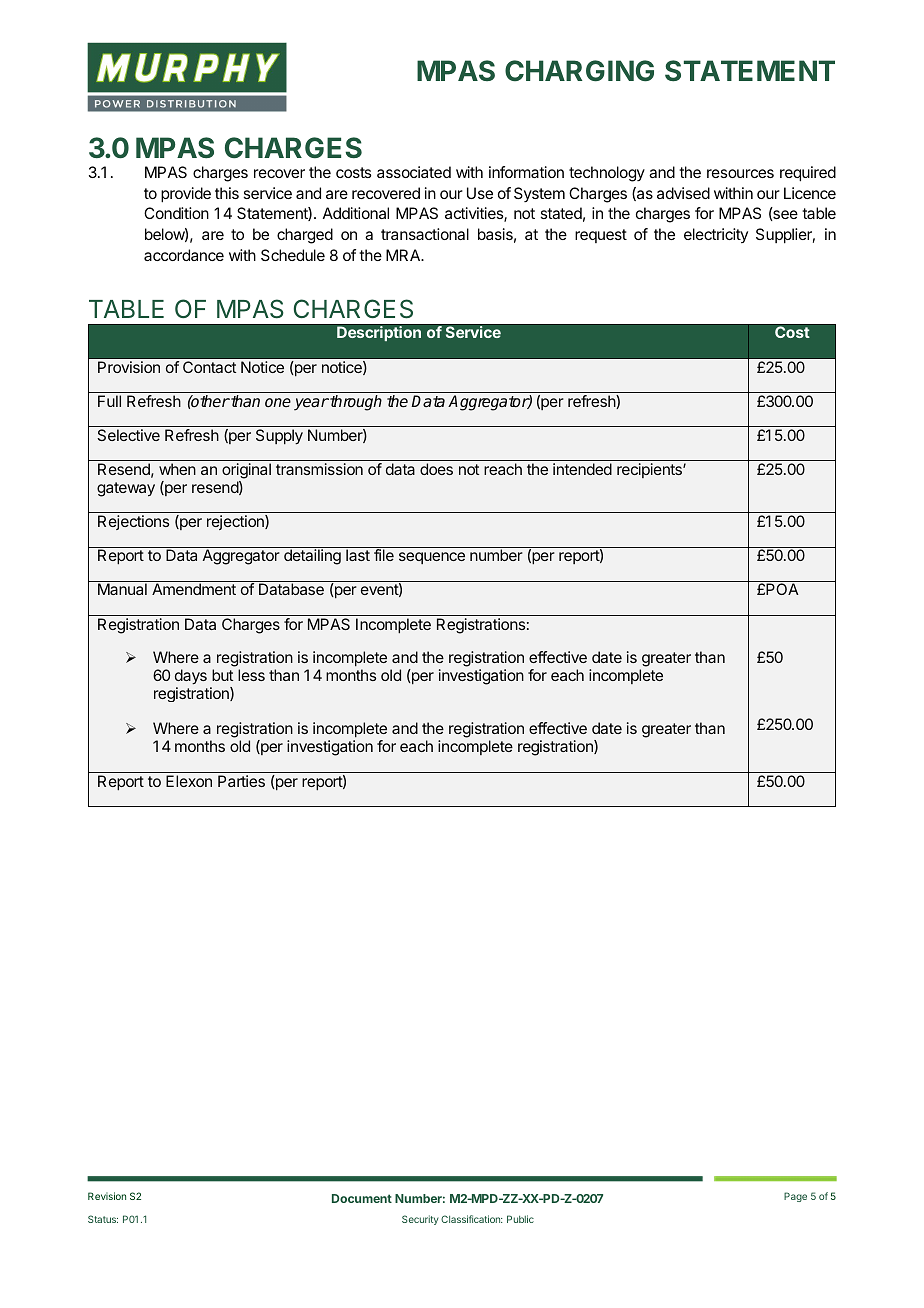  Describe the element at coordinates (186, 195) in the image. I see `provide` at that location.
